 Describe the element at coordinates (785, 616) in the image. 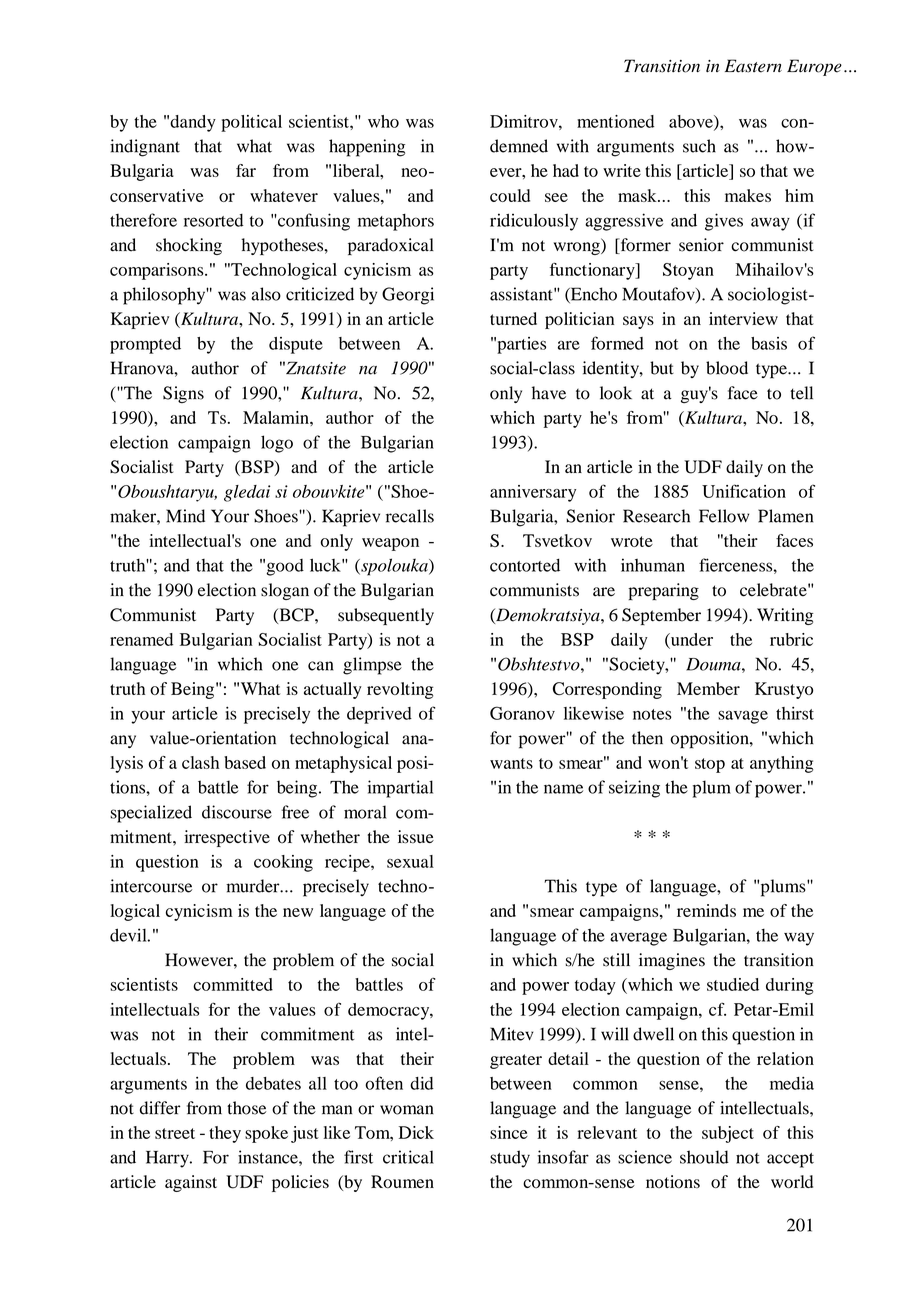

I see `Writing` at that location.
